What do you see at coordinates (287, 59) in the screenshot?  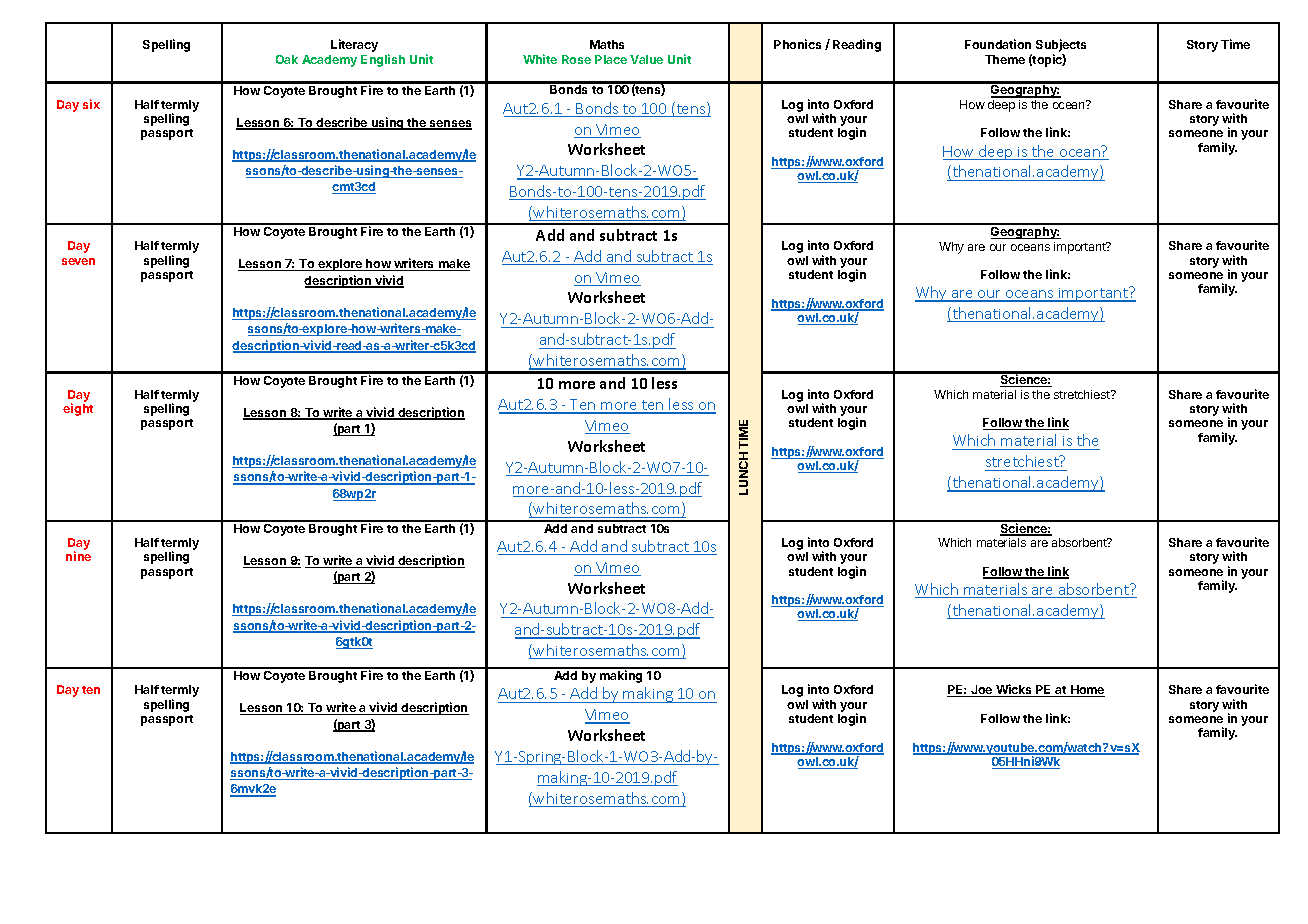 I see `Oak` at bounding box center [287, 59].
